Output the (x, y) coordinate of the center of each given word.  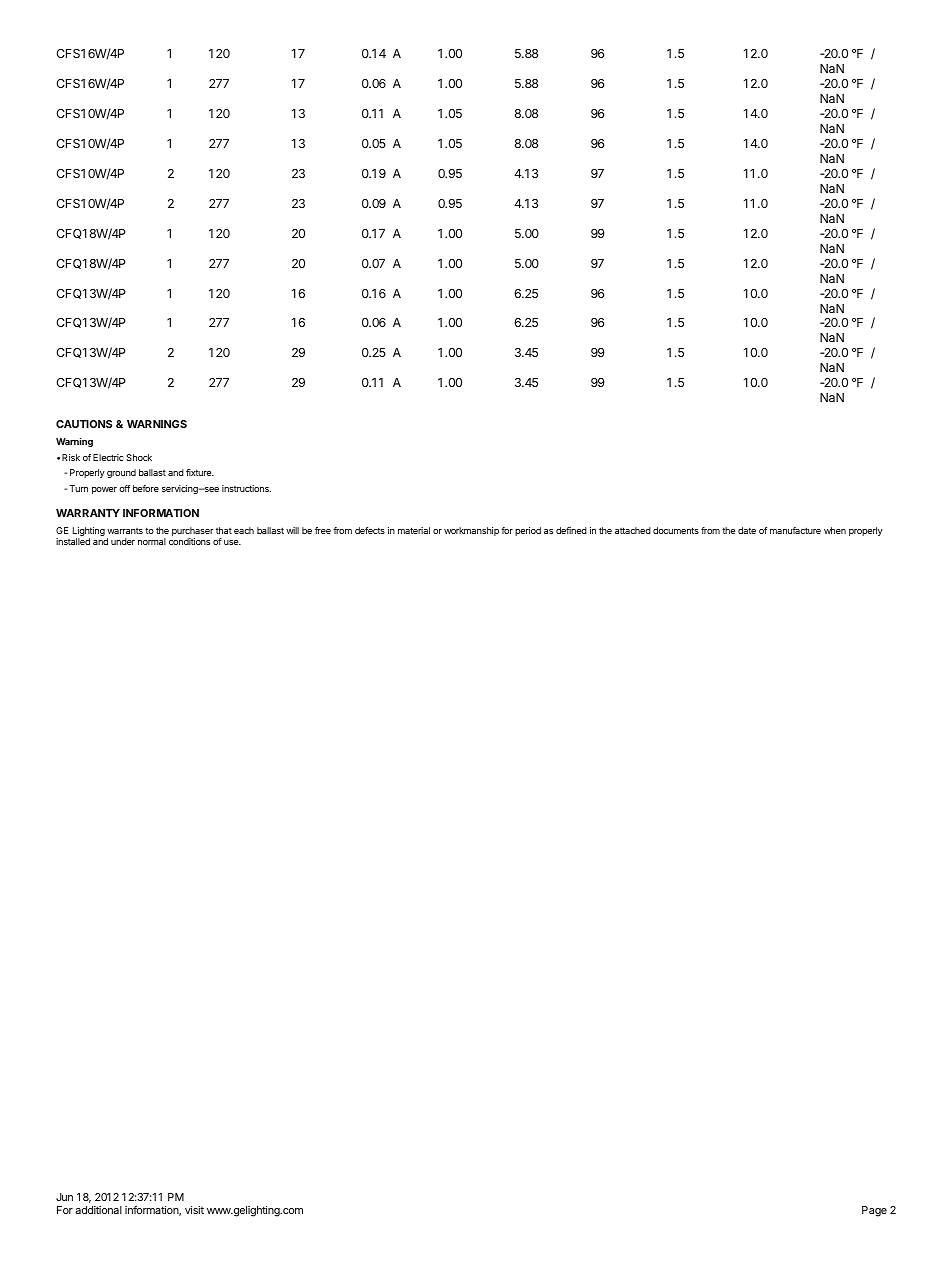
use (232, 542)
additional (98, 1210)
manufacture (795, 530)
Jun (64, 1197)
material (414, 530)
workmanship (471, 531)
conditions (189, 541)
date (747, 530)
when (835, 530)
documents (676, 530)
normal (152, 541)
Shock (139, 457)
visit (194, 1210)
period (528, 531)
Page (874, 1211)
